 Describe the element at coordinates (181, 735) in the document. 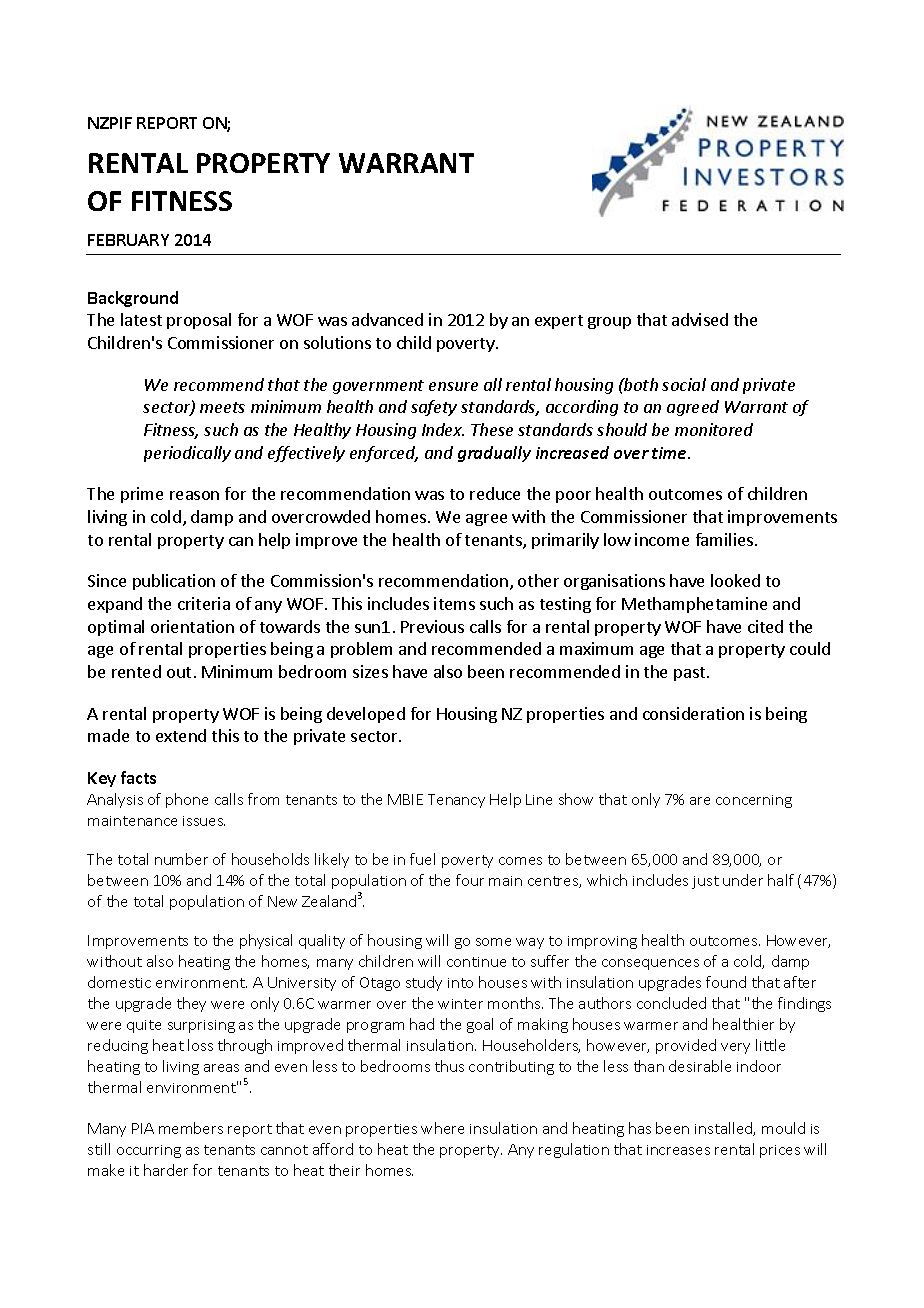

I see `extend` at that location.
